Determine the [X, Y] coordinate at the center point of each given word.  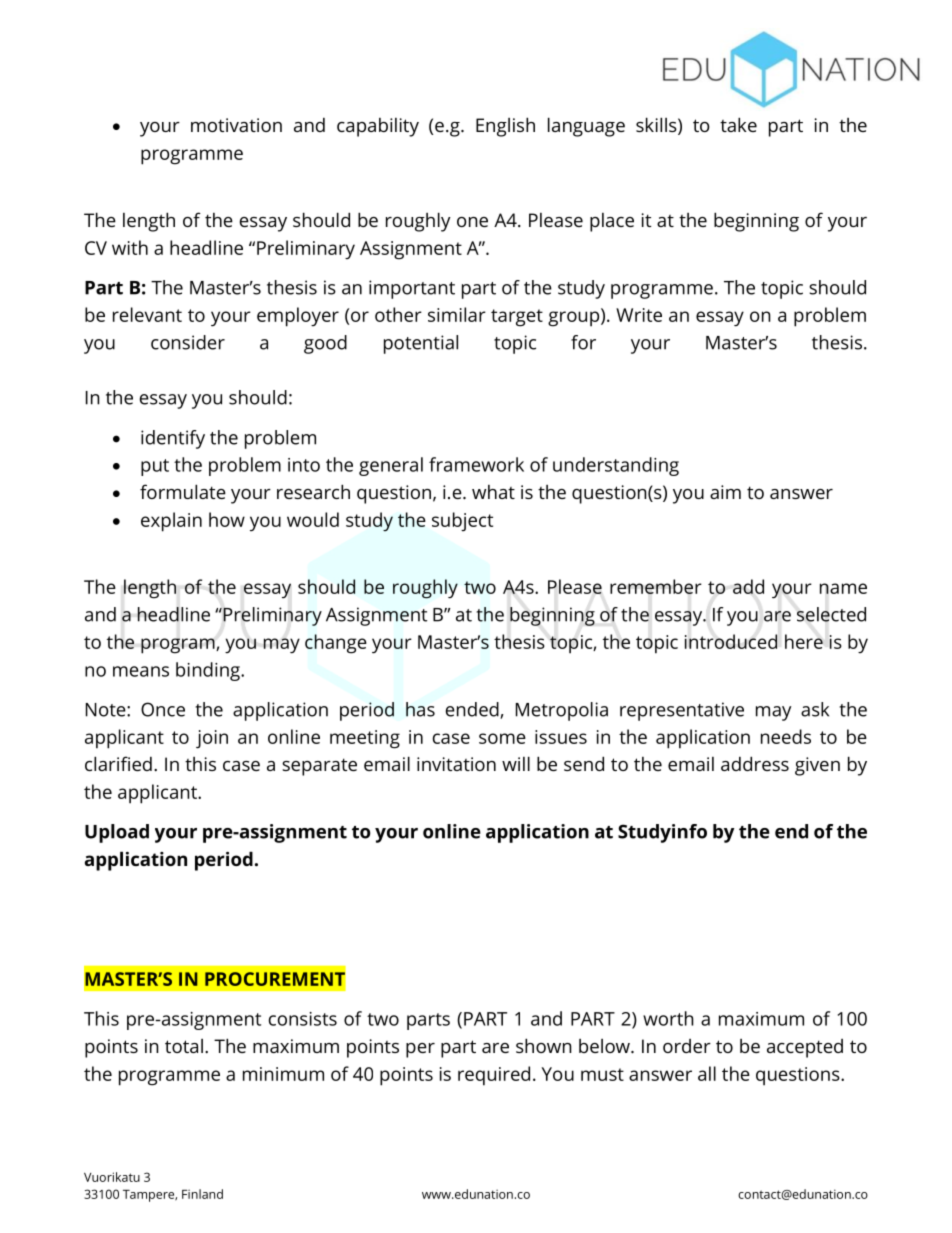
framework [476, 464]
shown [544, 1045]
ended [473, 710]
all [707, 1073]
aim [725, 492]
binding [209, 671]
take [738, 124]
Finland [202, 1194]
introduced [731, 641]
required [494, 1076]
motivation [236, 125]
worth [668, 1018]
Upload [117, 833]
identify [173, 439]
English [505, 127]
